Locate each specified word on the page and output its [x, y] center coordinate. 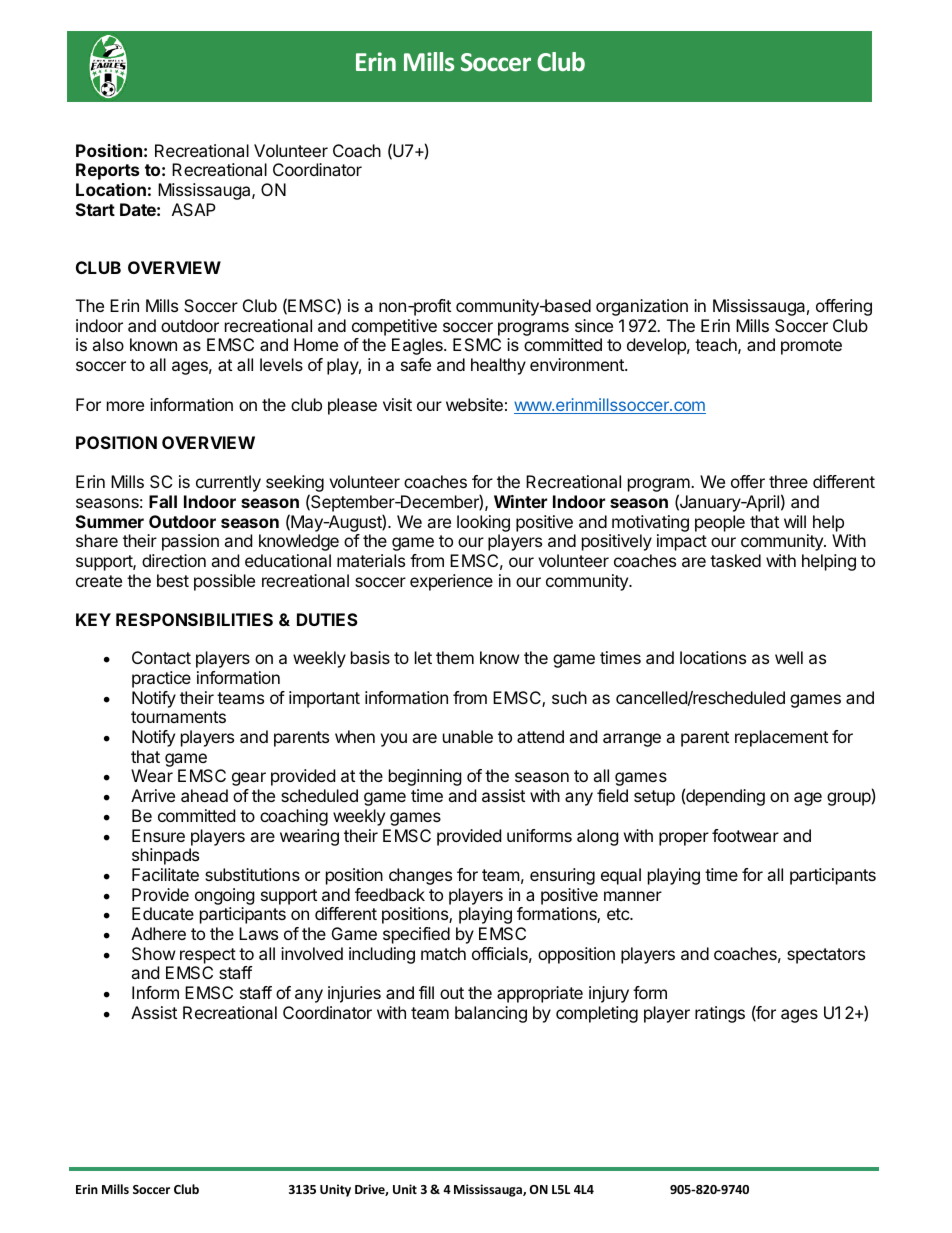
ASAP [194, 209]
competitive [394, 327]
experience [451, 582]
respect [208, 956]
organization [642, 307]
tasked [735, 560]
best [173, 580]
